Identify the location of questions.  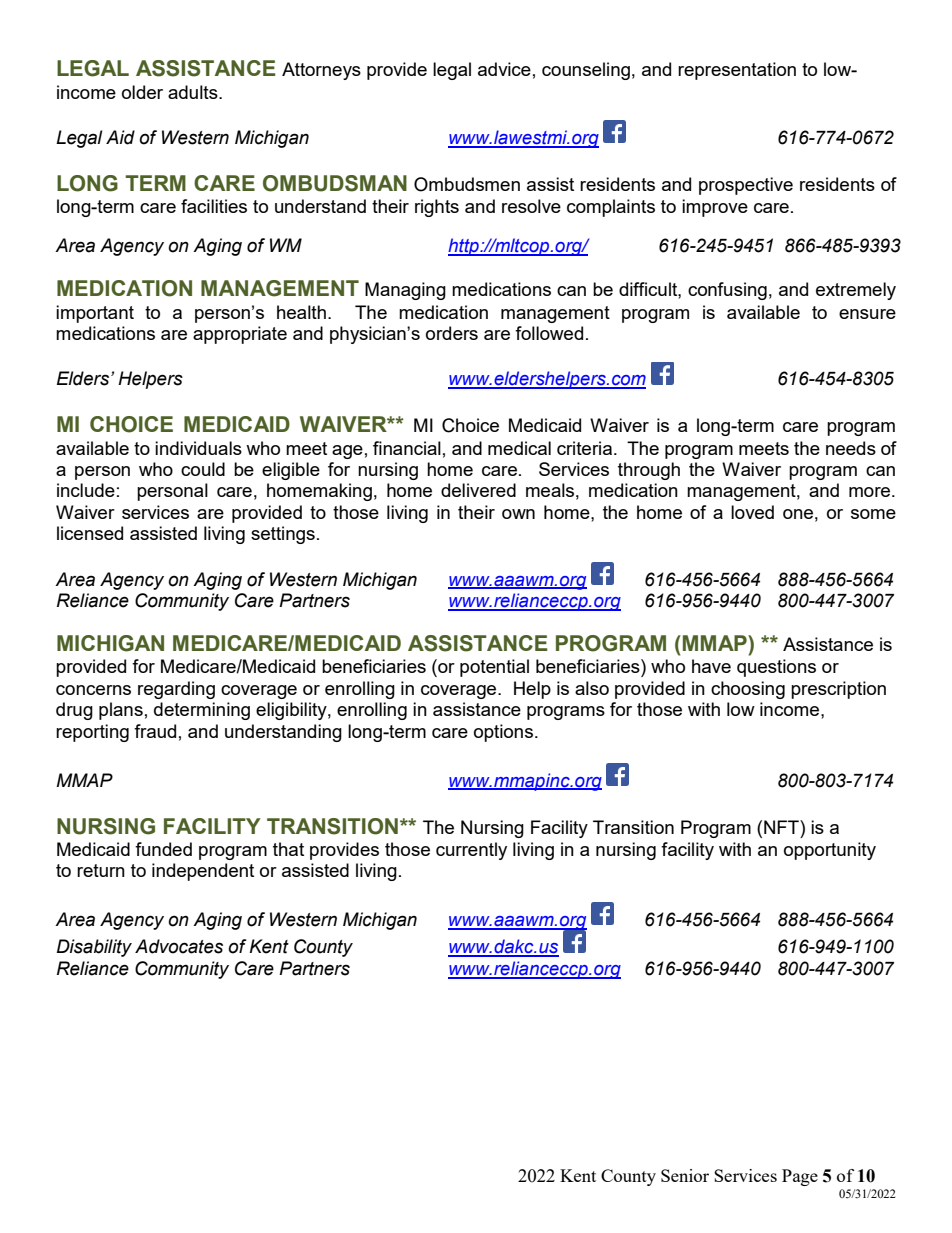
(776, 668).
